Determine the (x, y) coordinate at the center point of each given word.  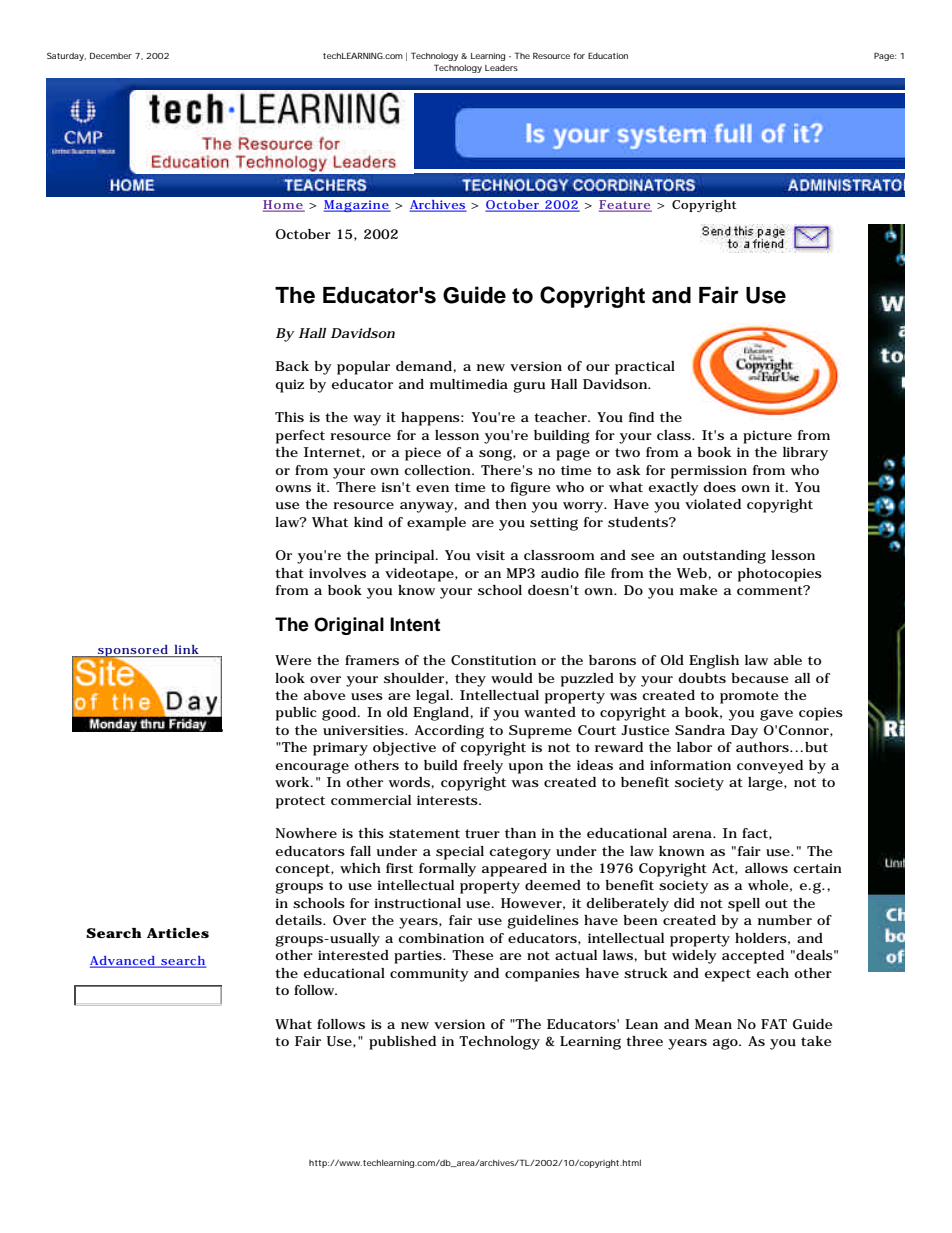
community (429, 975)
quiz (289, 386)
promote (749, 697)
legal (434, 697)
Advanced (124, 962)
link (186, 649)
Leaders (501, 68)
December (111, 55)
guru (529, 387)
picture (767, 437)
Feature (625, 206)
